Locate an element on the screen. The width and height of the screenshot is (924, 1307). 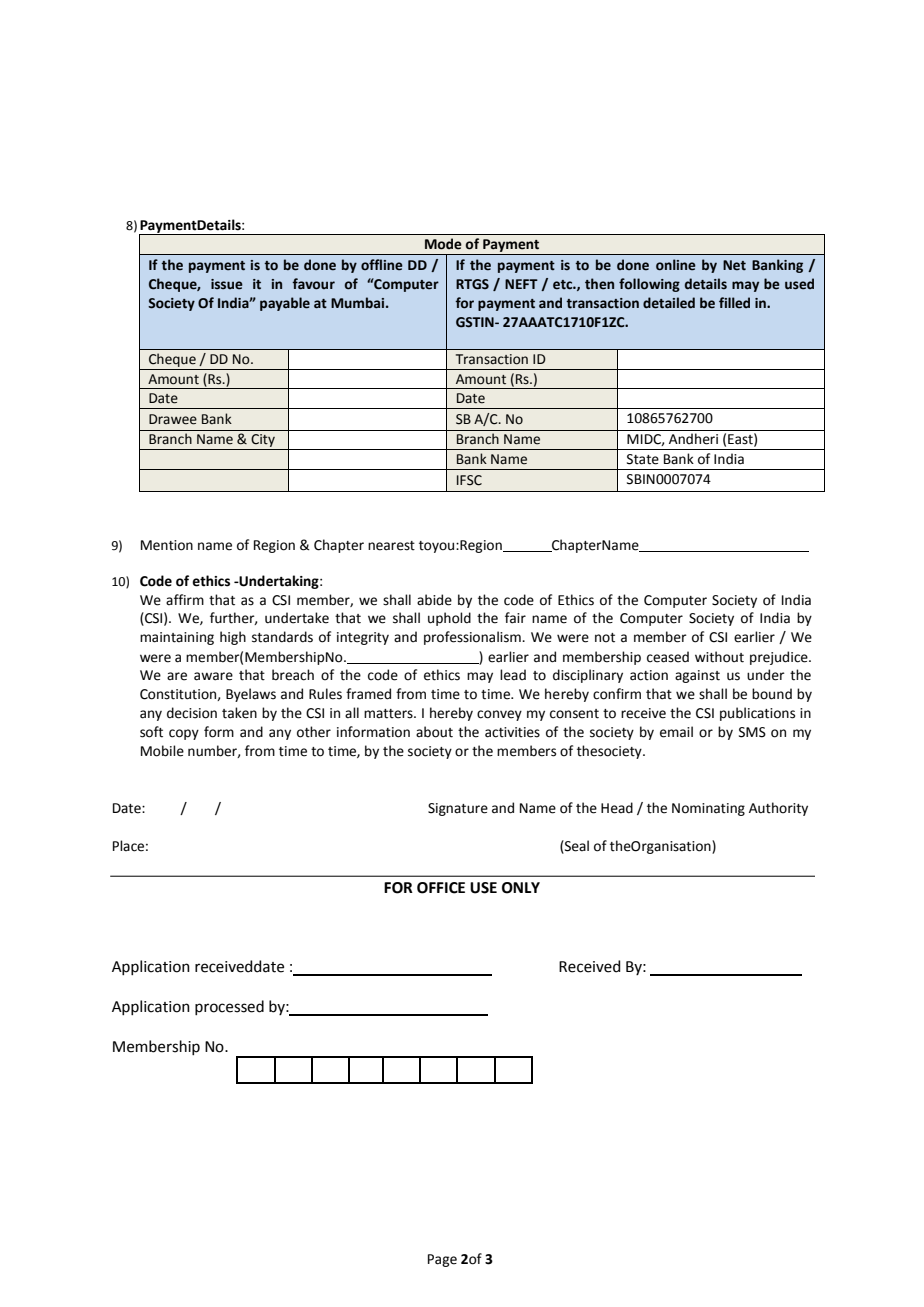
SMS is located at coordinates (752, 732).
